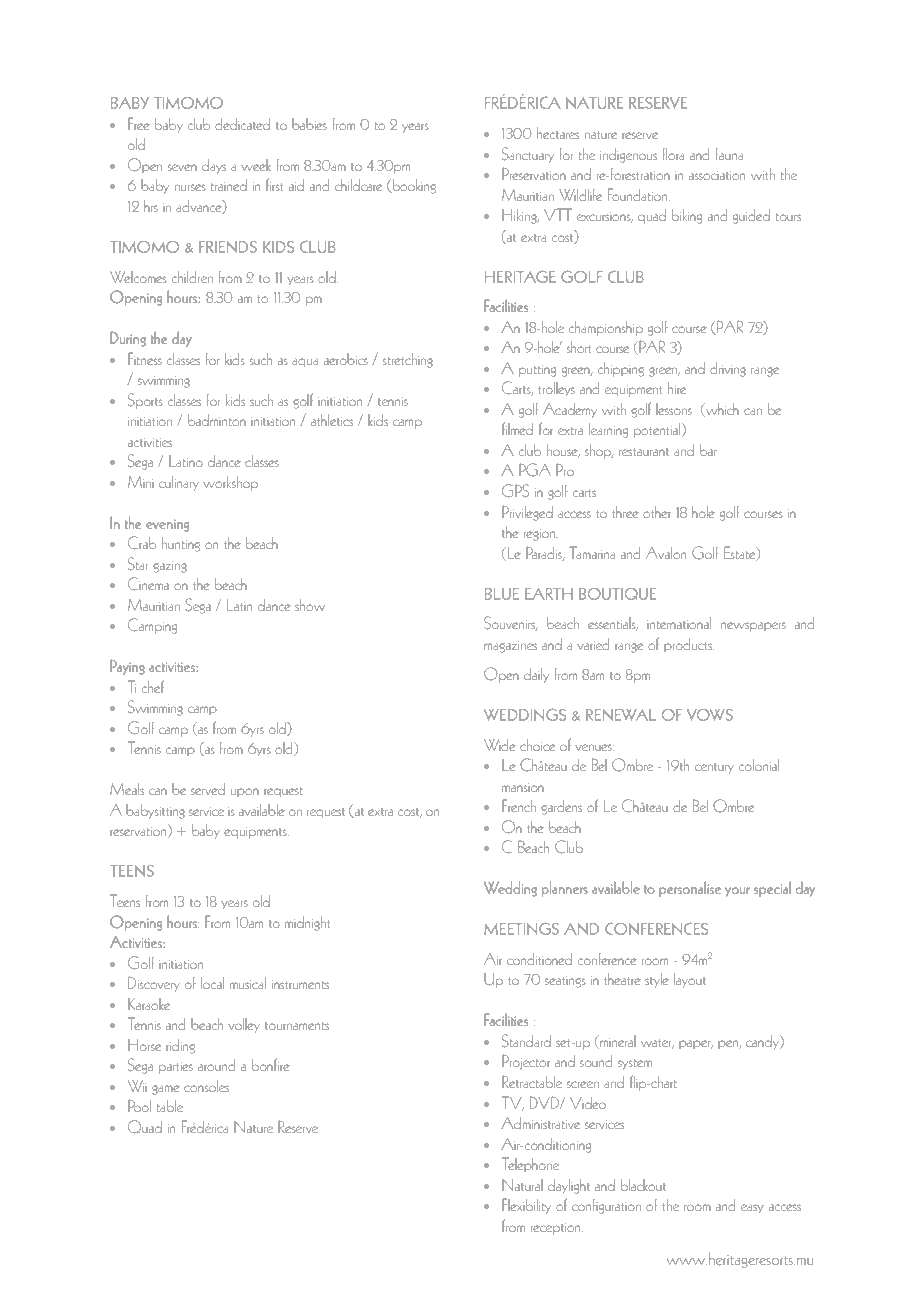 This document has width=924, height=1308. Describe the element at coordinates (414, 186) in the document. I see `booking` at that location.
